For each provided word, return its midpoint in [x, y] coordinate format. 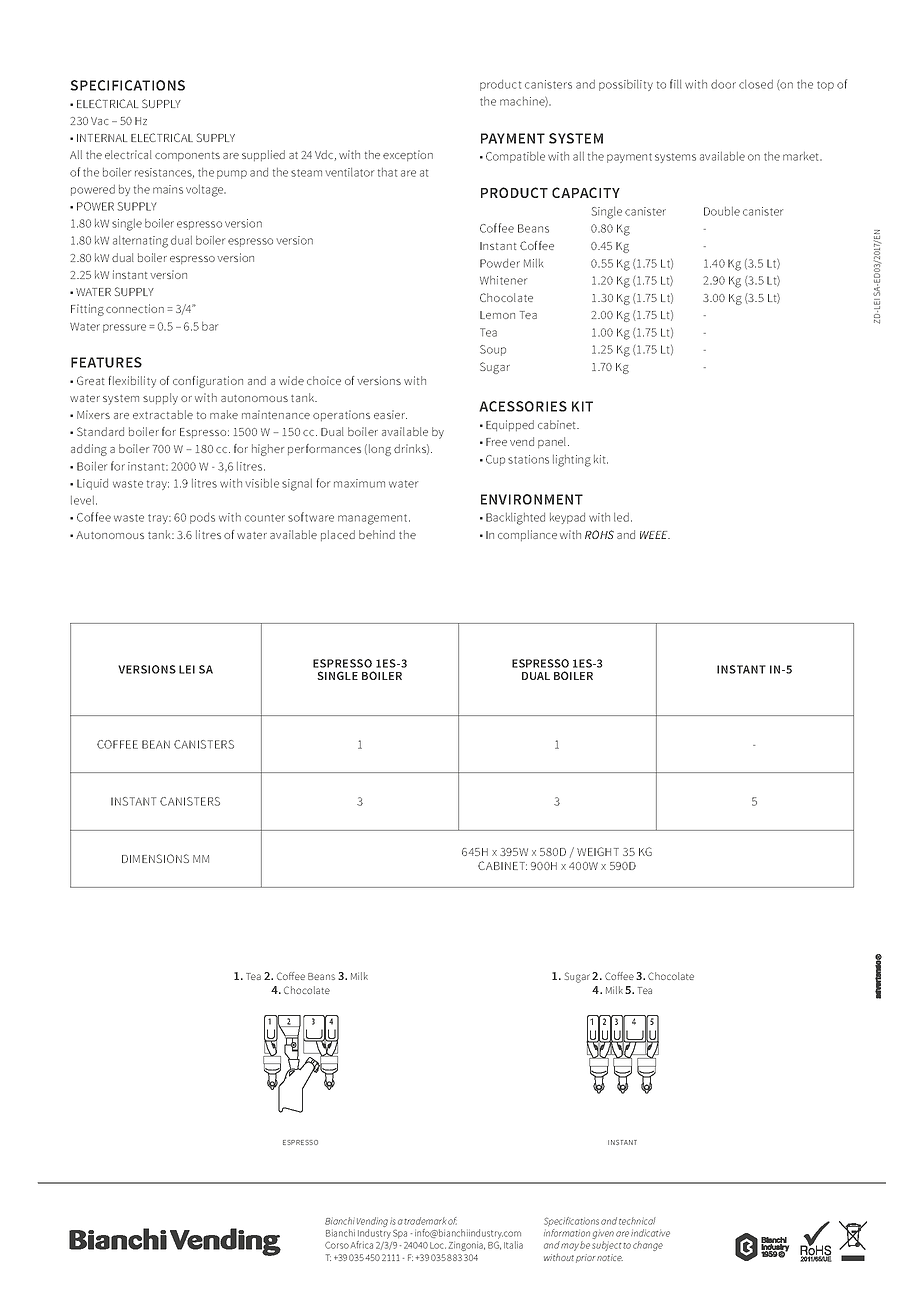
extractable [163, 414]
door [723, 84]
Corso [337, 1245]
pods [202, 518]
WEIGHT [598, 851]
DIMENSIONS [155, 858]
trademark [425, 1221]
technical [637, 1221]
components [187, 156]
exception [408, 155]
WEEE [655, 535]
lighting [572, 461]
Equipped [510, 425]
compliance [527, 535]
